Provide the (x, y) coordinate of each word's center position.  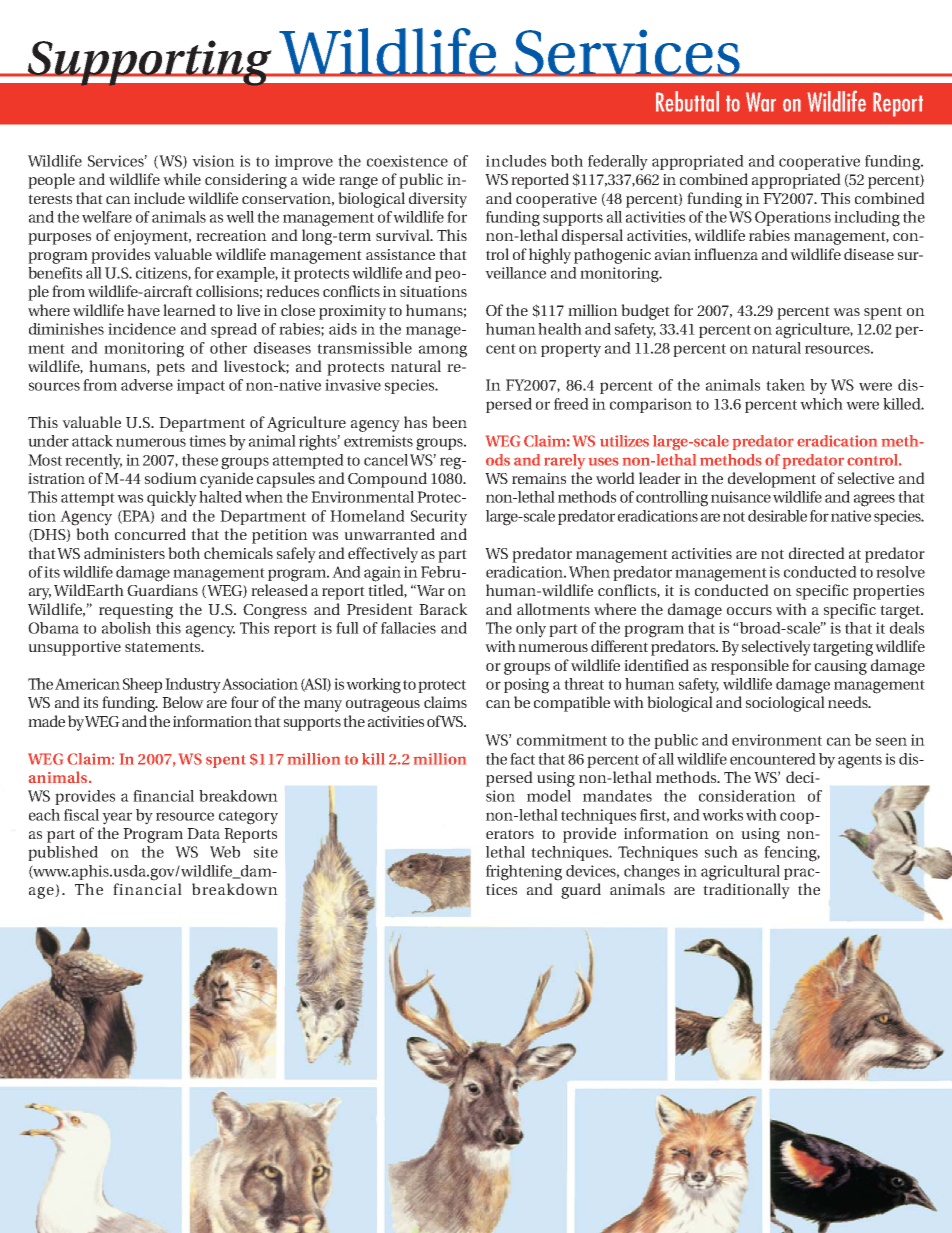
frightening (524, 873)
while (182, 179)
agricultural (740, 873)
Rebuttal (687, 101)
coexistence (407, 161)
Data (203, 833)
